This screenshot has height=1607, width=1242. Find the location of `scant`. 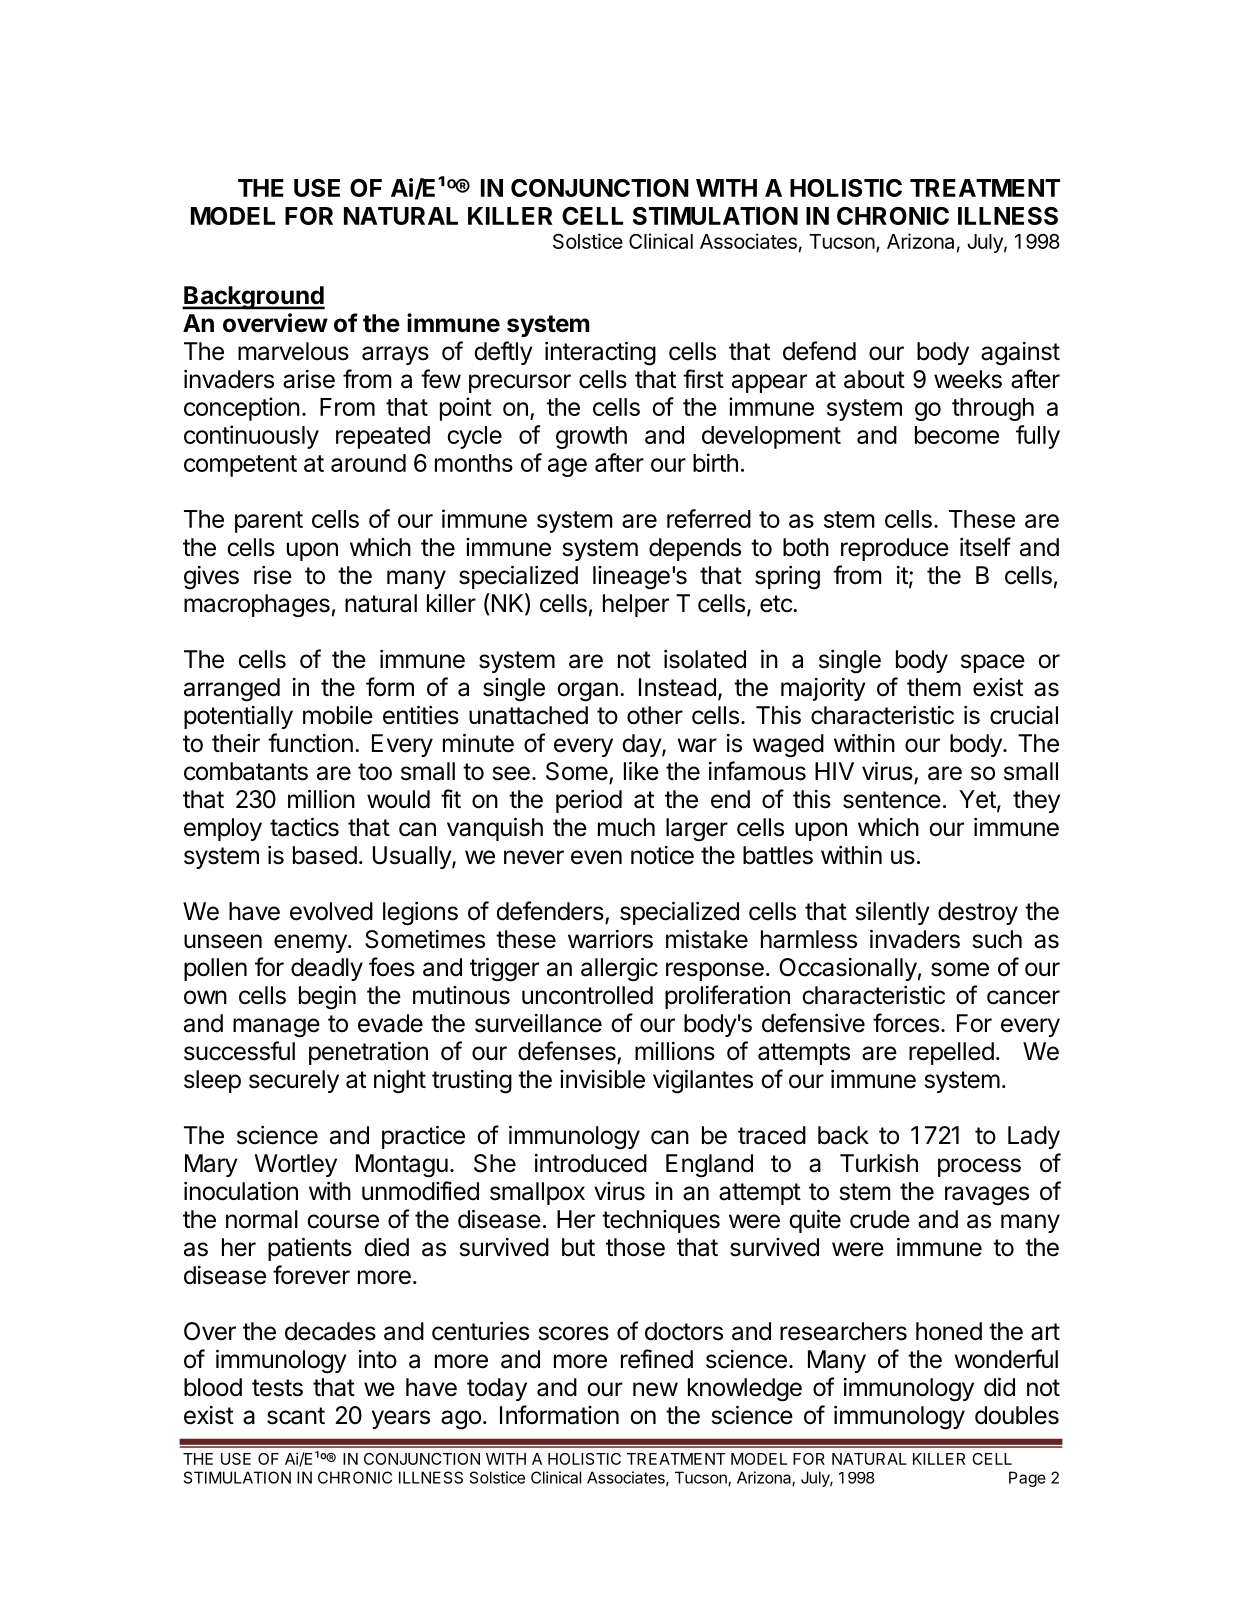

scant is located at coordinates (296, 1416).
